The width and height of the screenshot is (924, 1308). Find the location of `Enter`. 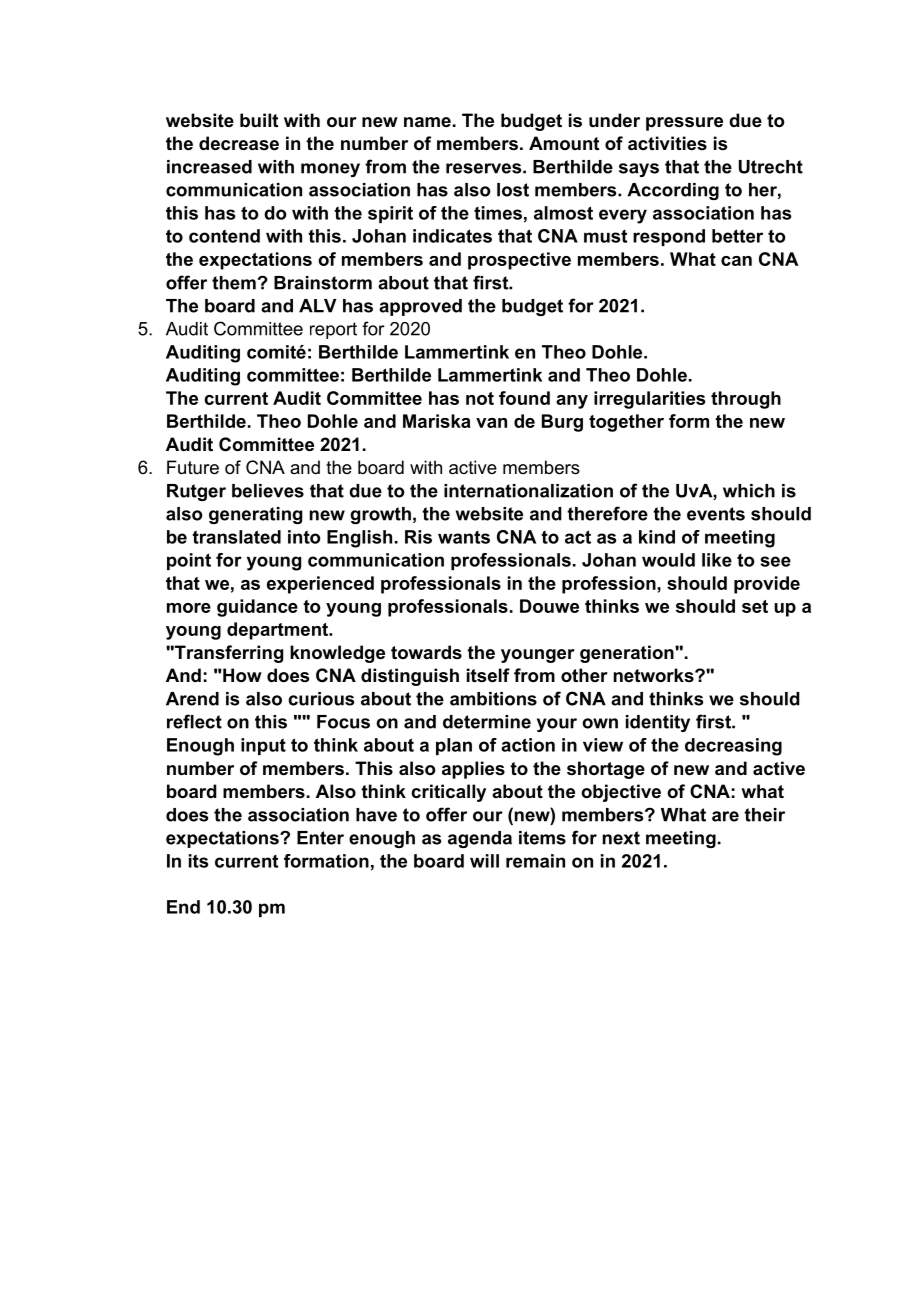

Enter is located at coordinates (320, 838).
